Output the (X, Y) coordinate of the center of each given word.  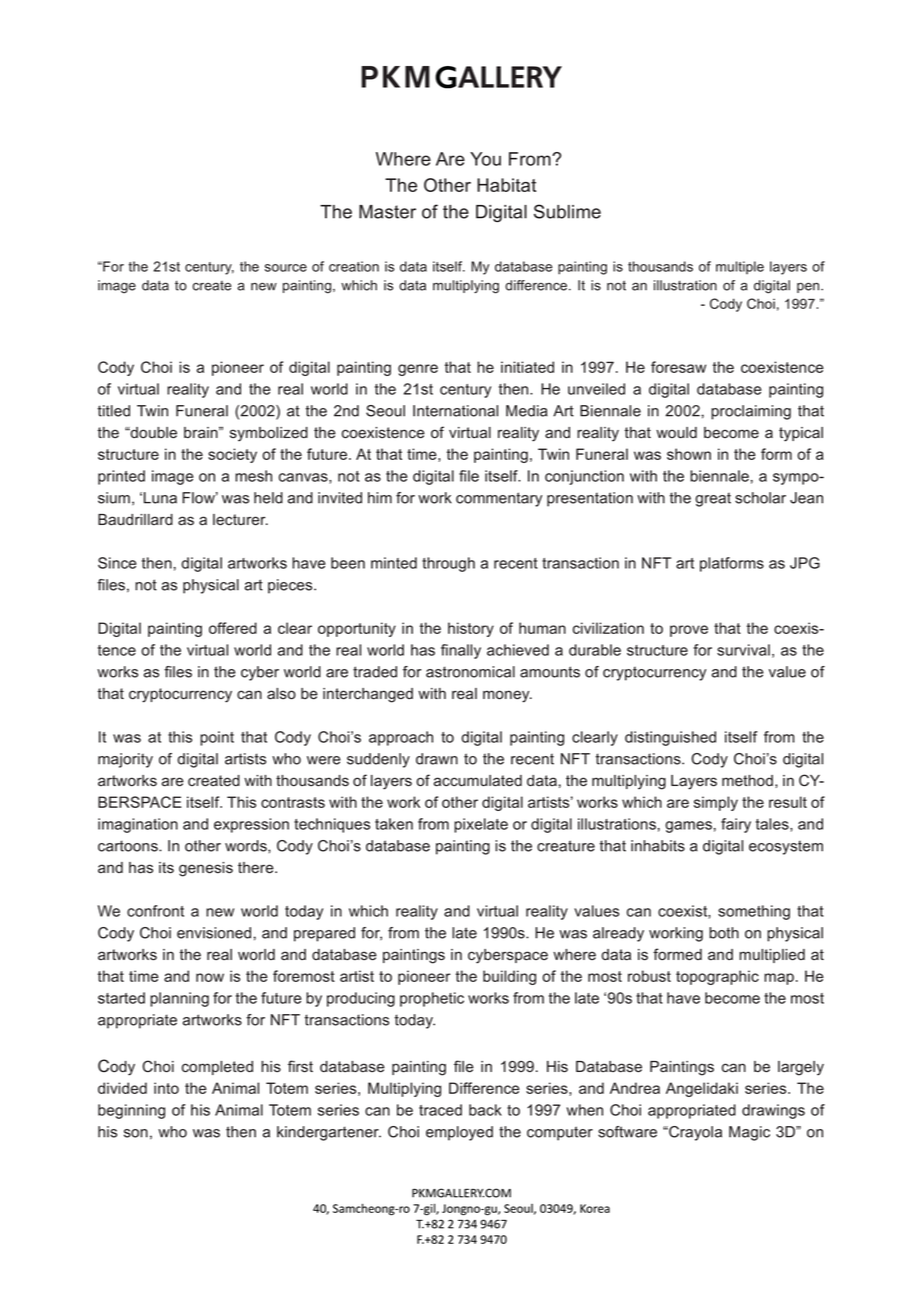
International (455, 411)
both (724, 933)
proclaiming (751, 412)
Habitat (506, 185)
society (232, 455)
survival (743, 650)
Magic (749, 1133)
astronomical (470, 672)
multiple (740, 267)
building (509, 977)
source (286, 268)
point (217, 738)
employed (459, 1133)
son (136, 1133)
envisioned (214, 933)
